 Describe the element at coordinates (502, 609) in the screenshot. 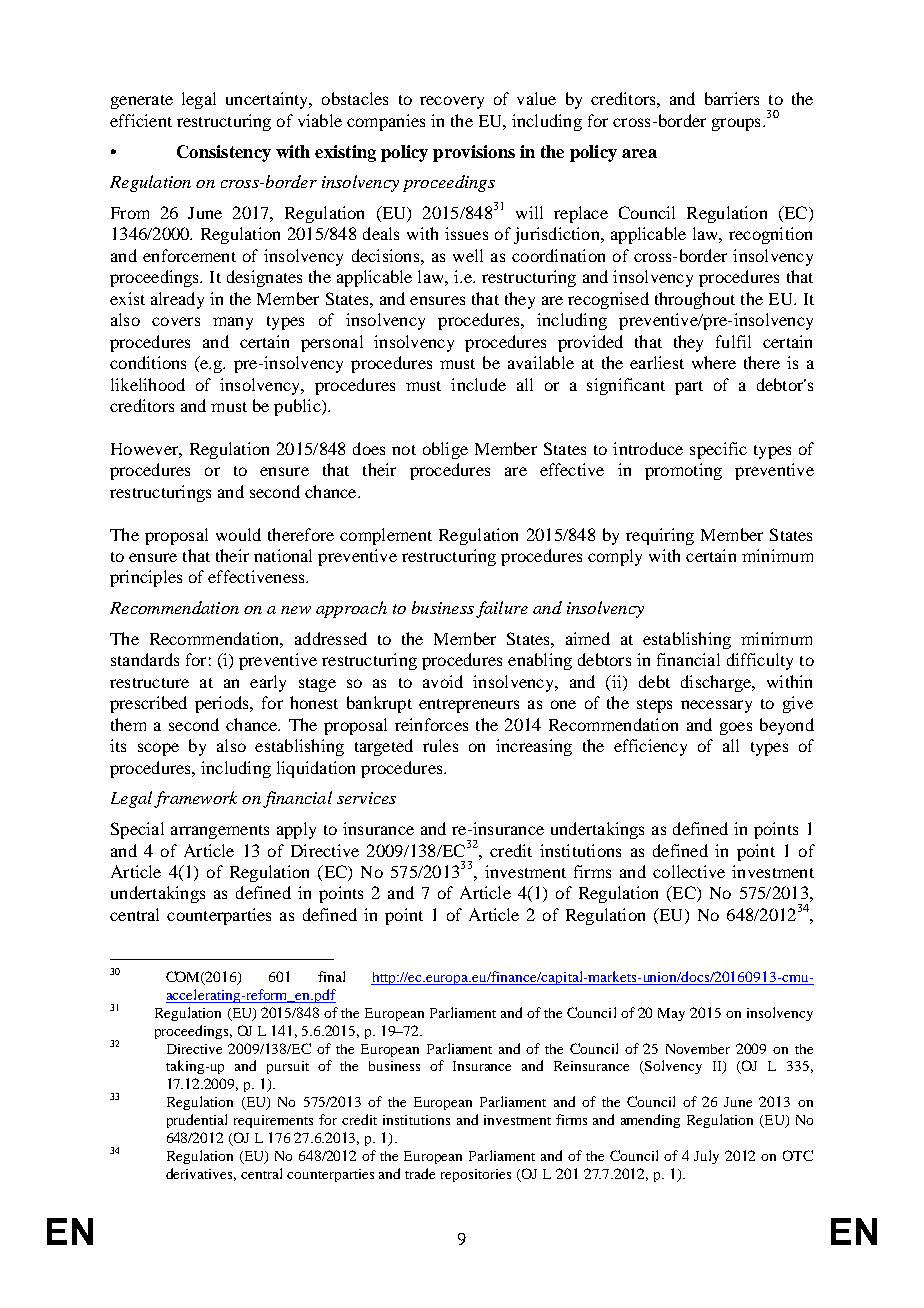

I see `failure` at that location.
